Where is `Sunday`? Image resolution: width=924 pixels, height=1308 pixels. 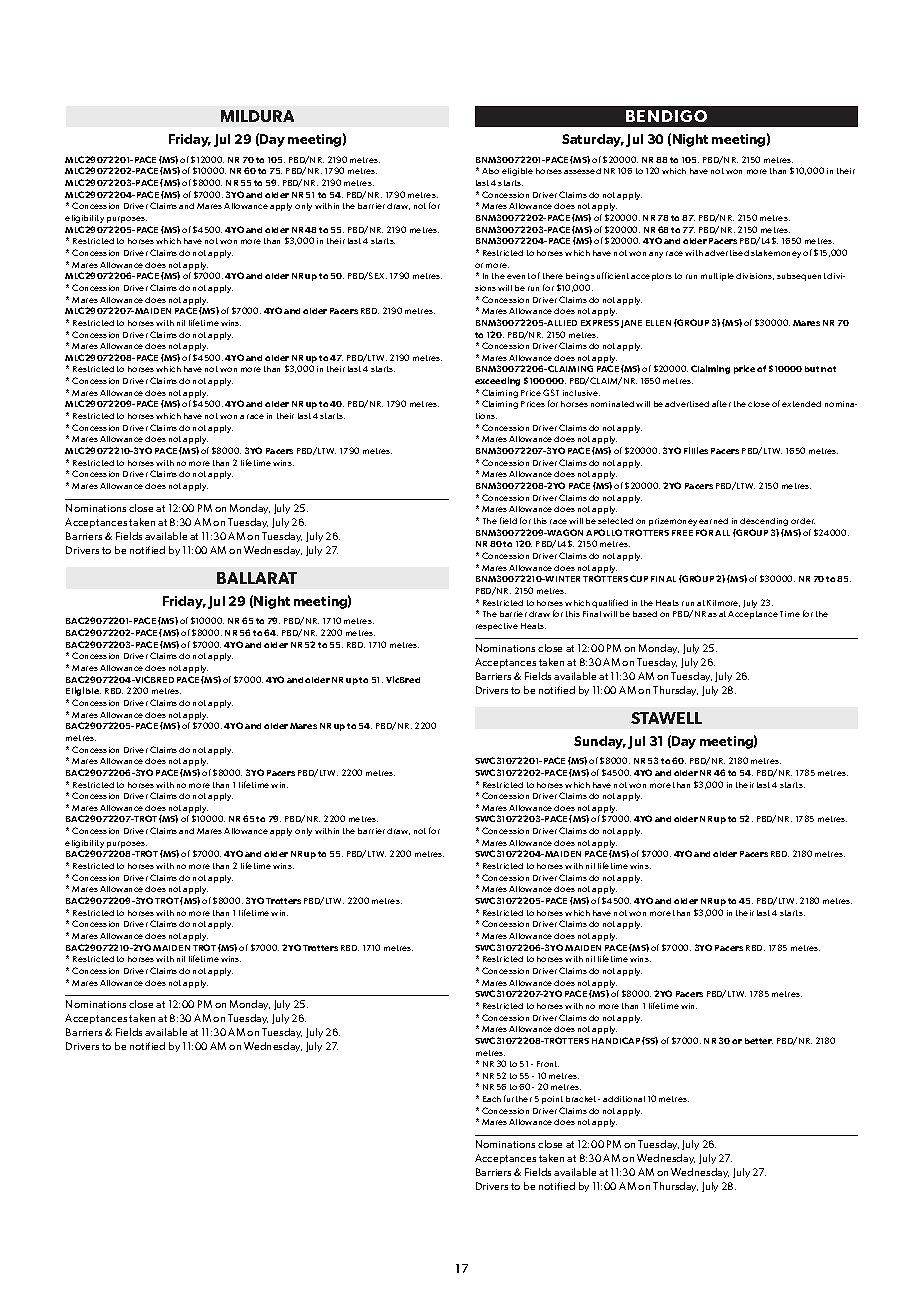 Sunday is located at coordinates (600, 742).
